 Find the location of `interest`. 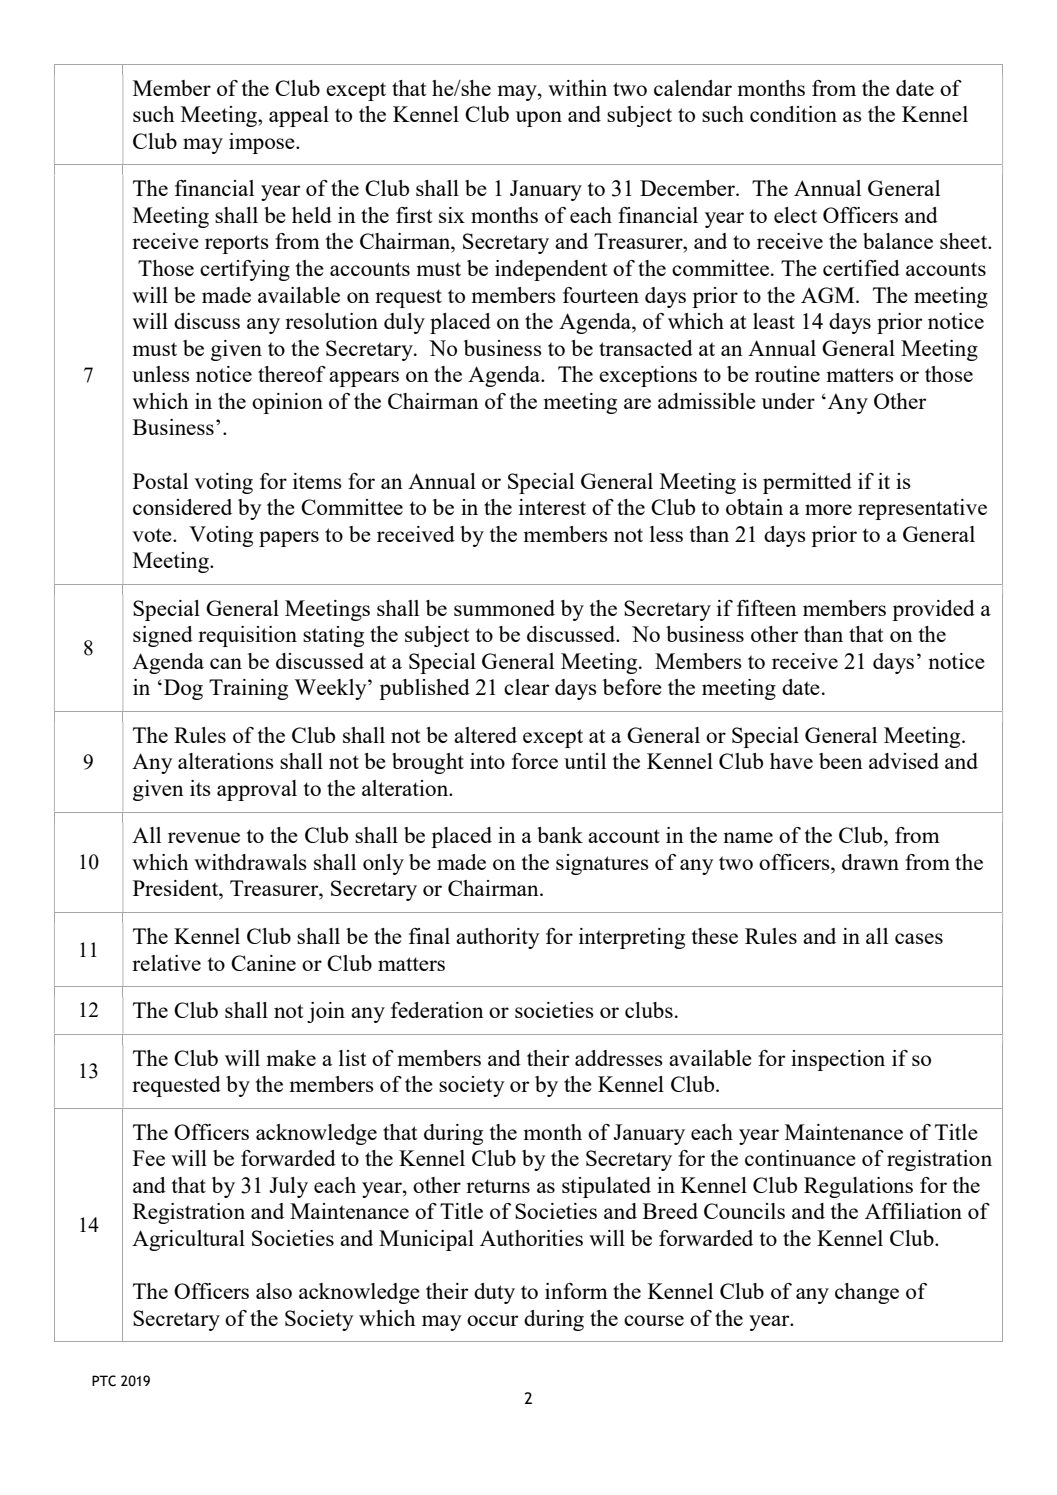

interest is located at coordinates (552, 507).
